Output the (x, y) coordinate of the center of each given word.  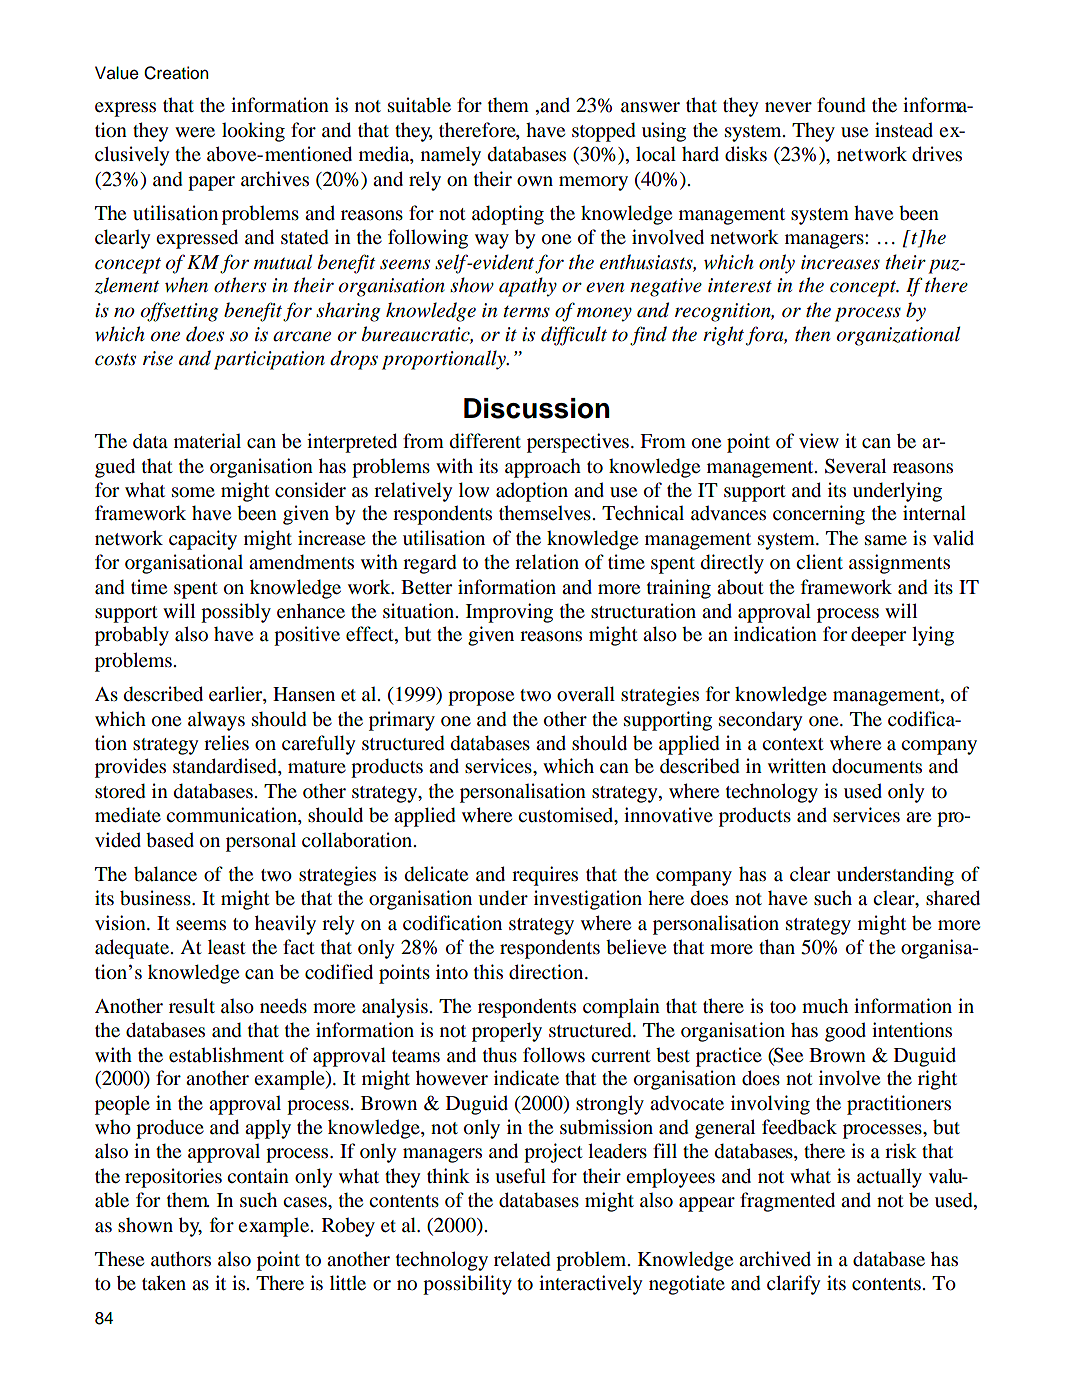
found (841, 105)
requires (545, 876)
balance (165, 874)
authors (181, 1259)
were (195, 132)
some (193, 492)
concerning (819, 515)
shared (953, 898)
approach (543, 468)
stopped (604, 132)
